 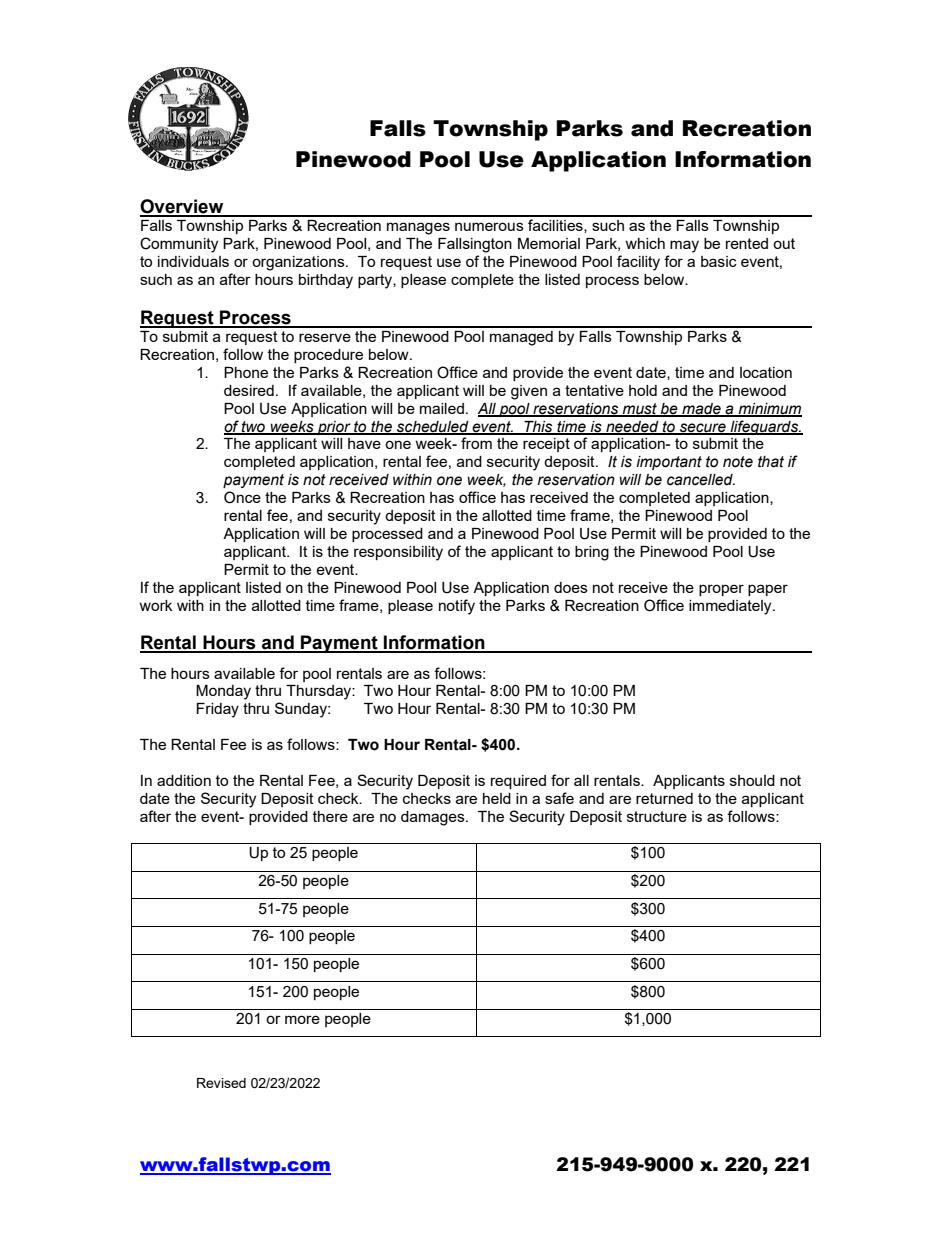 I want to click on there, so click(x=330, y=816).
